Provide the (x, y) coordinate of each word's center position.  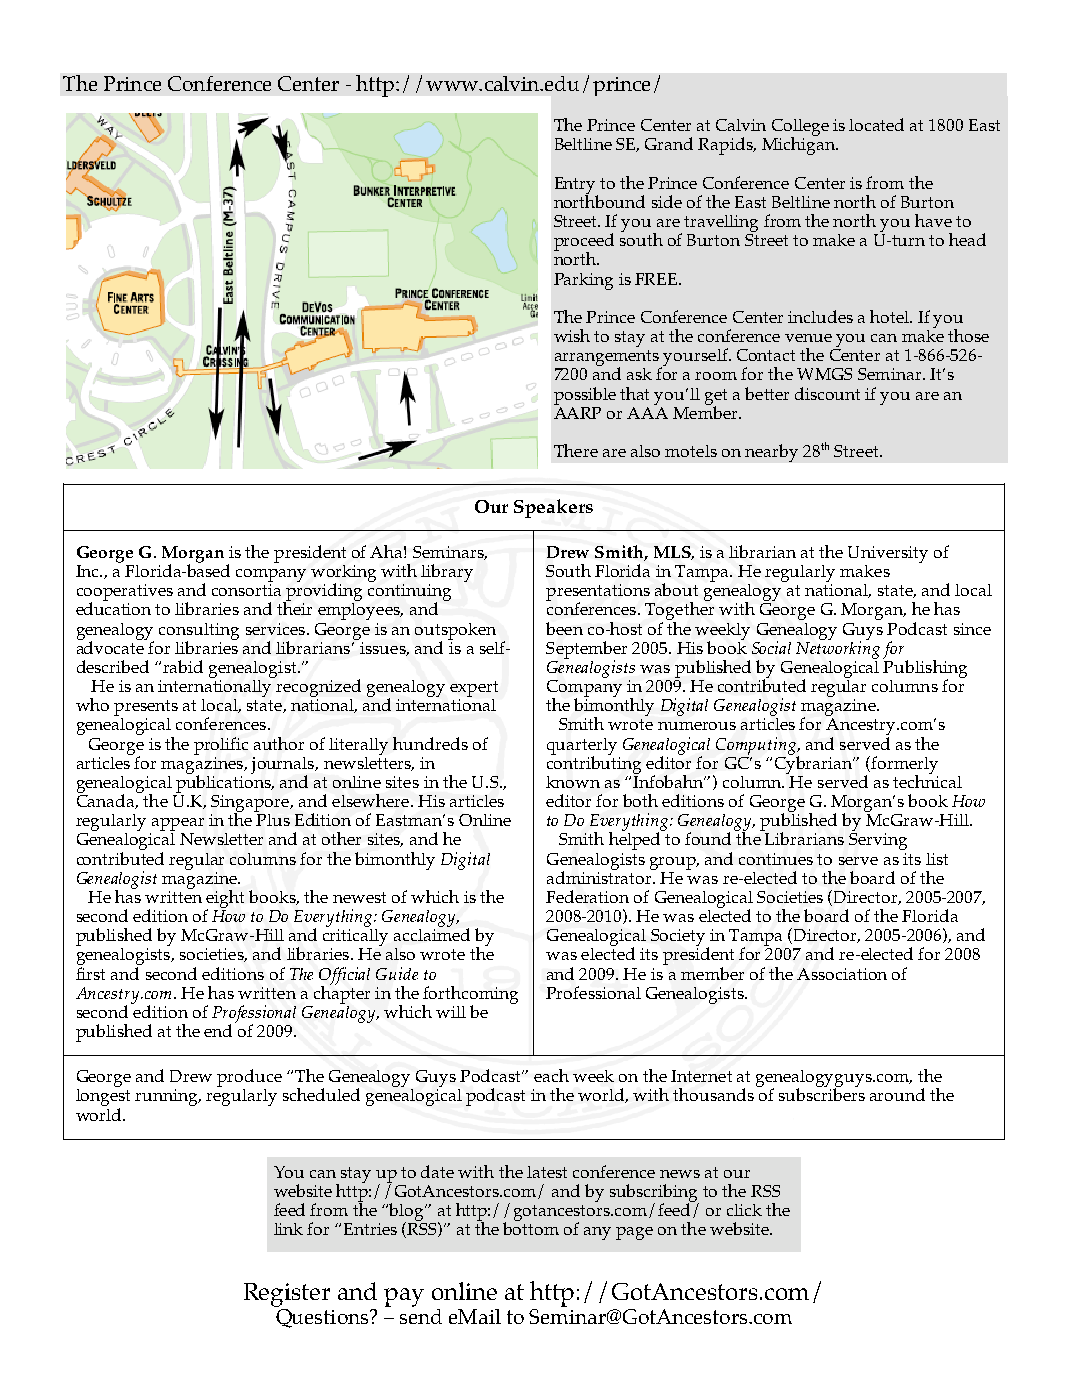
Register (287, 1296)
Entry (576, 186)
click (744, 1210)
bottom (531, 1227)
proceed (584, 243)
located (876, 124)
